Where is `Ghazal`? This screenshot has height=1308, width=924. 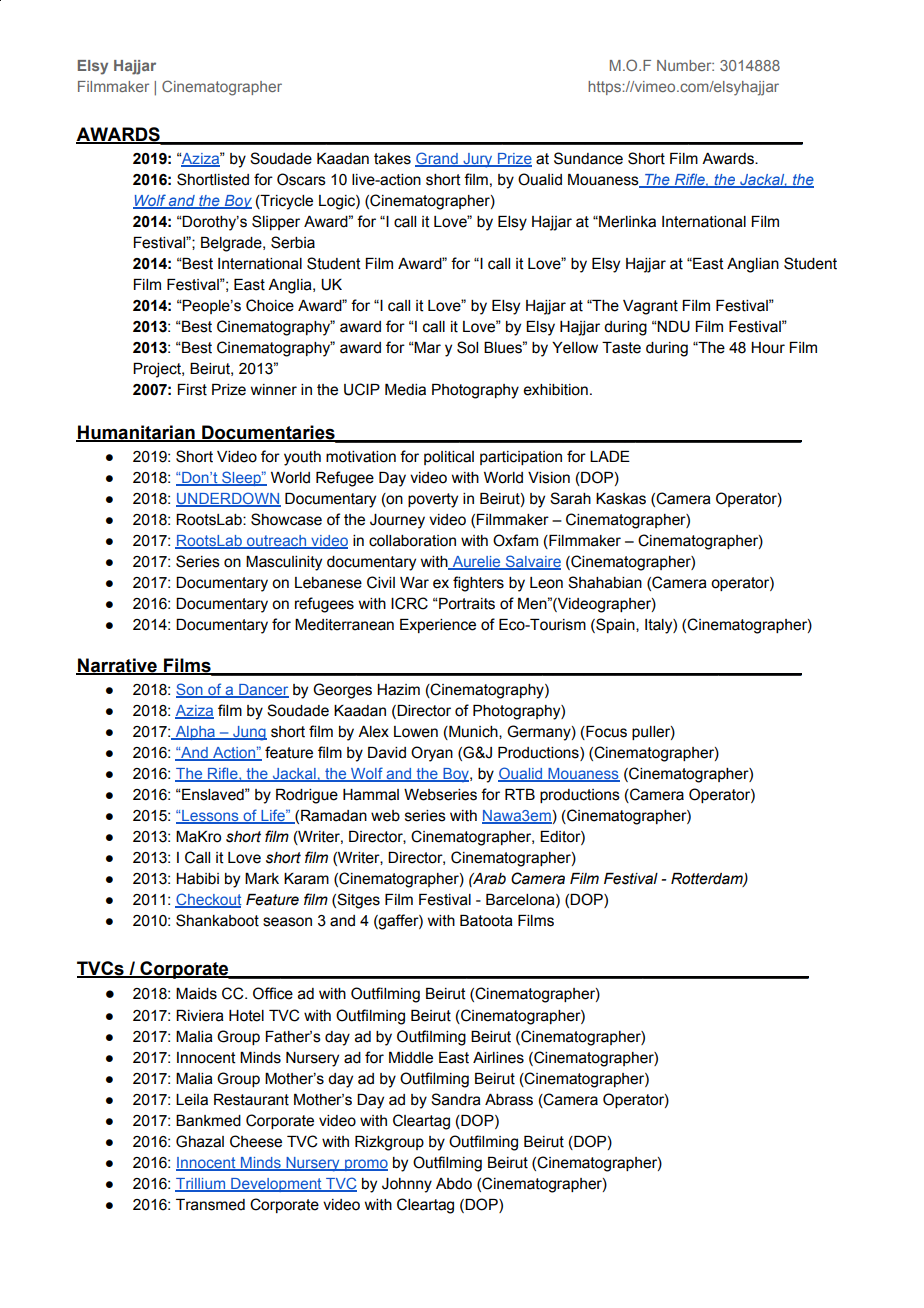
Ghazal is located at coordinates (200, 1141).
